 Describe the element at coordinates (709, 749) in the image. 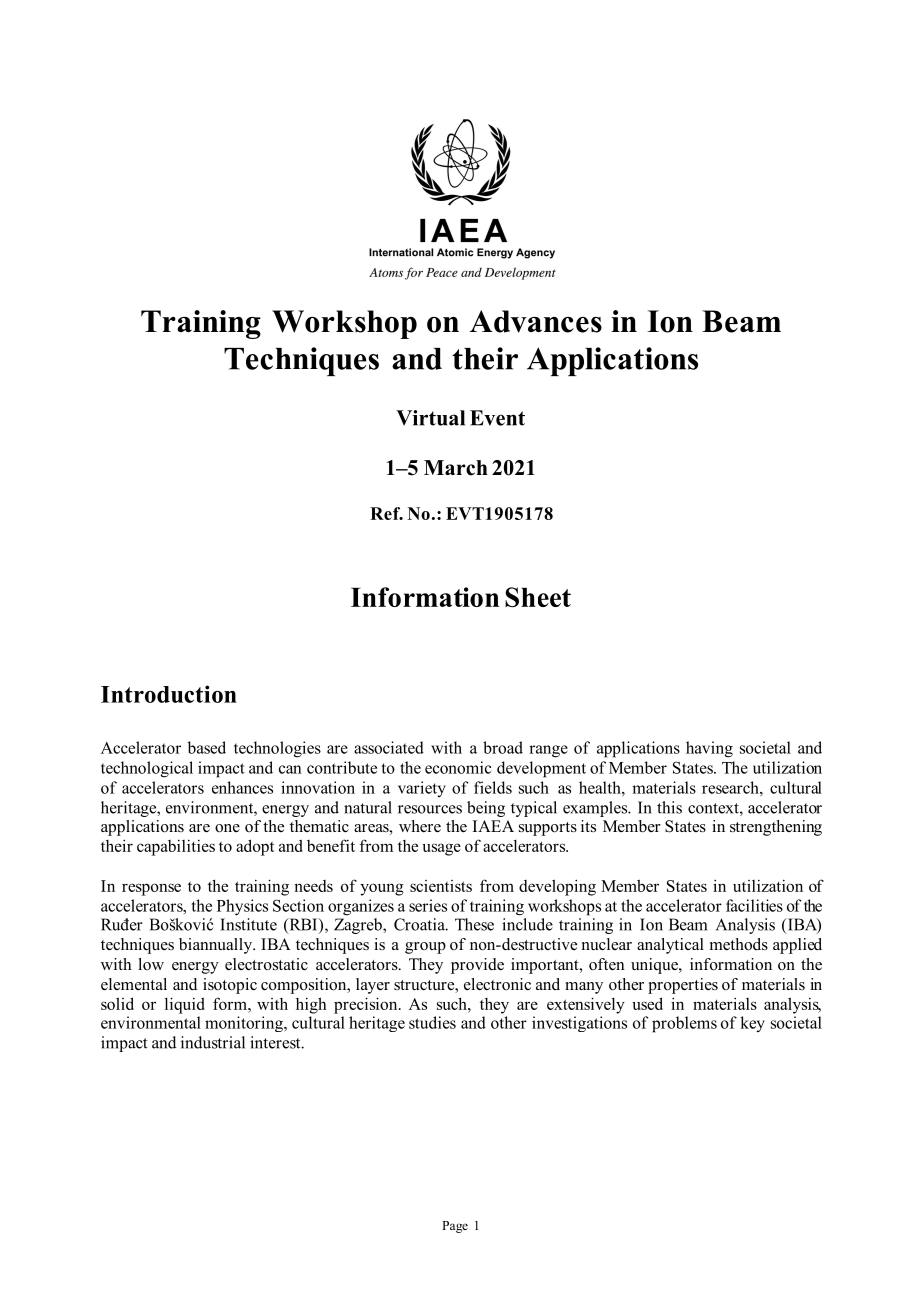

I see `having` at that location.
